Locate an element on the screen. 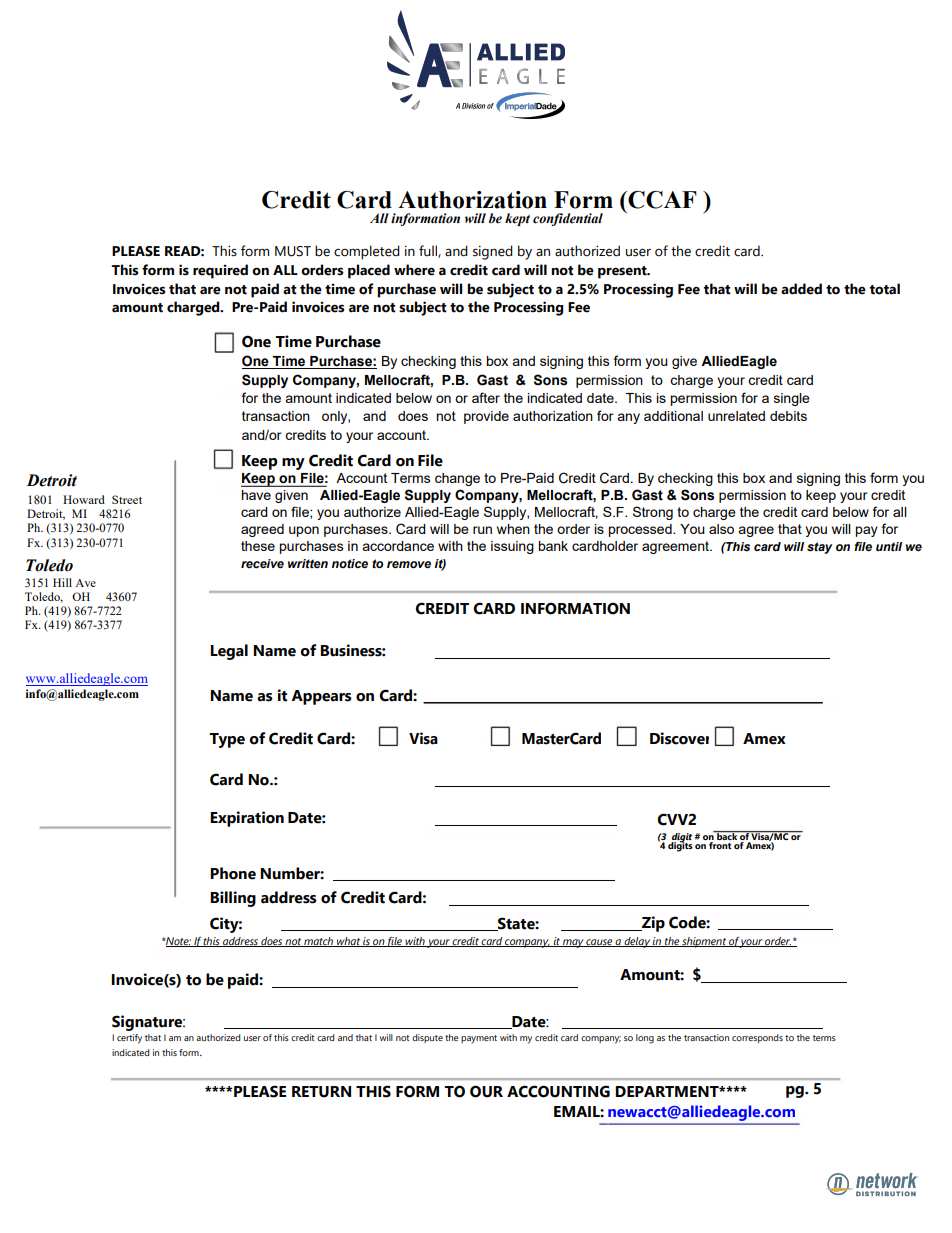  Appears is located at coordinates (321, 697).
